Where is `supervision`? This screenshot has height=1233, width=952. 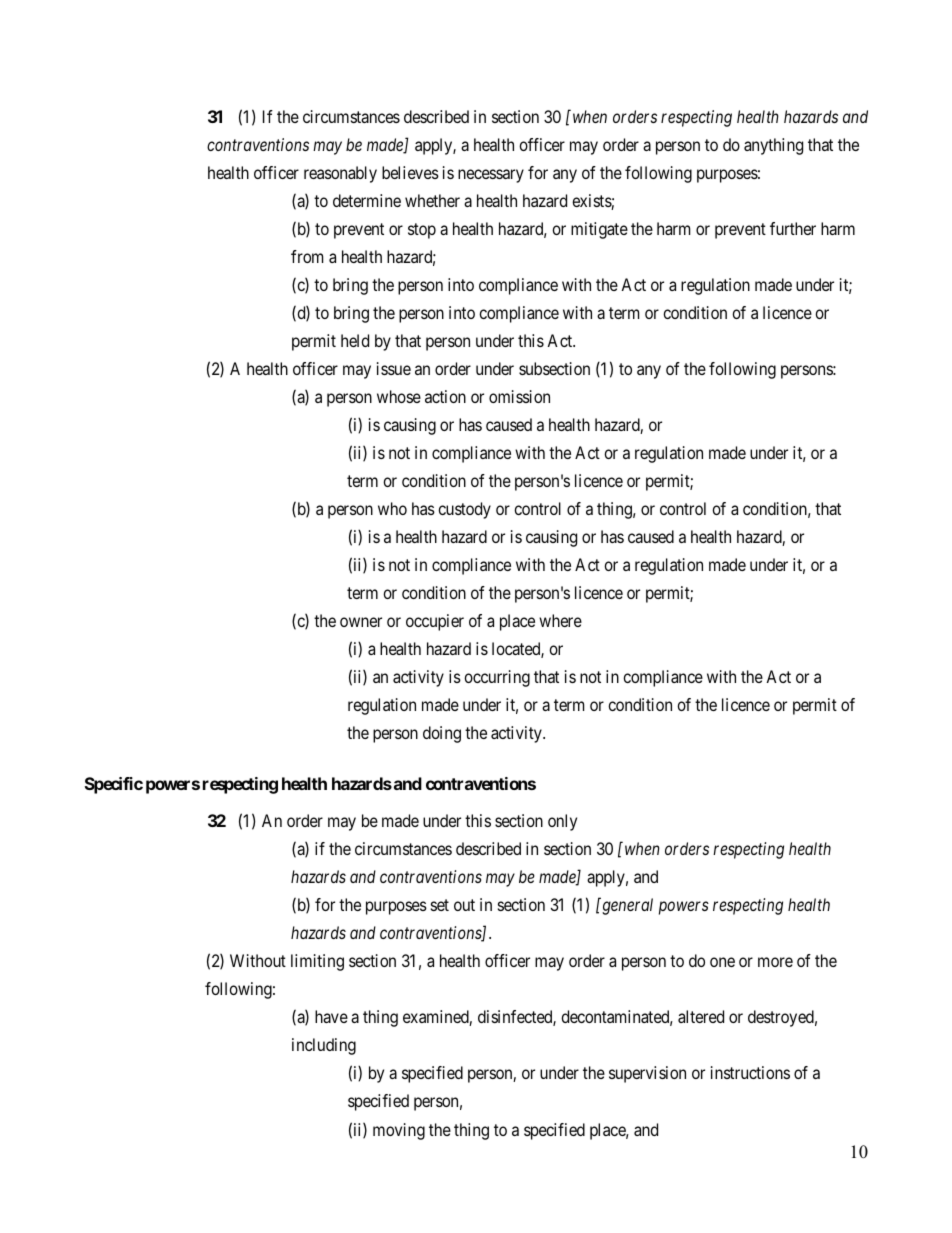
supervision is located at coordinates (647, 1074).
